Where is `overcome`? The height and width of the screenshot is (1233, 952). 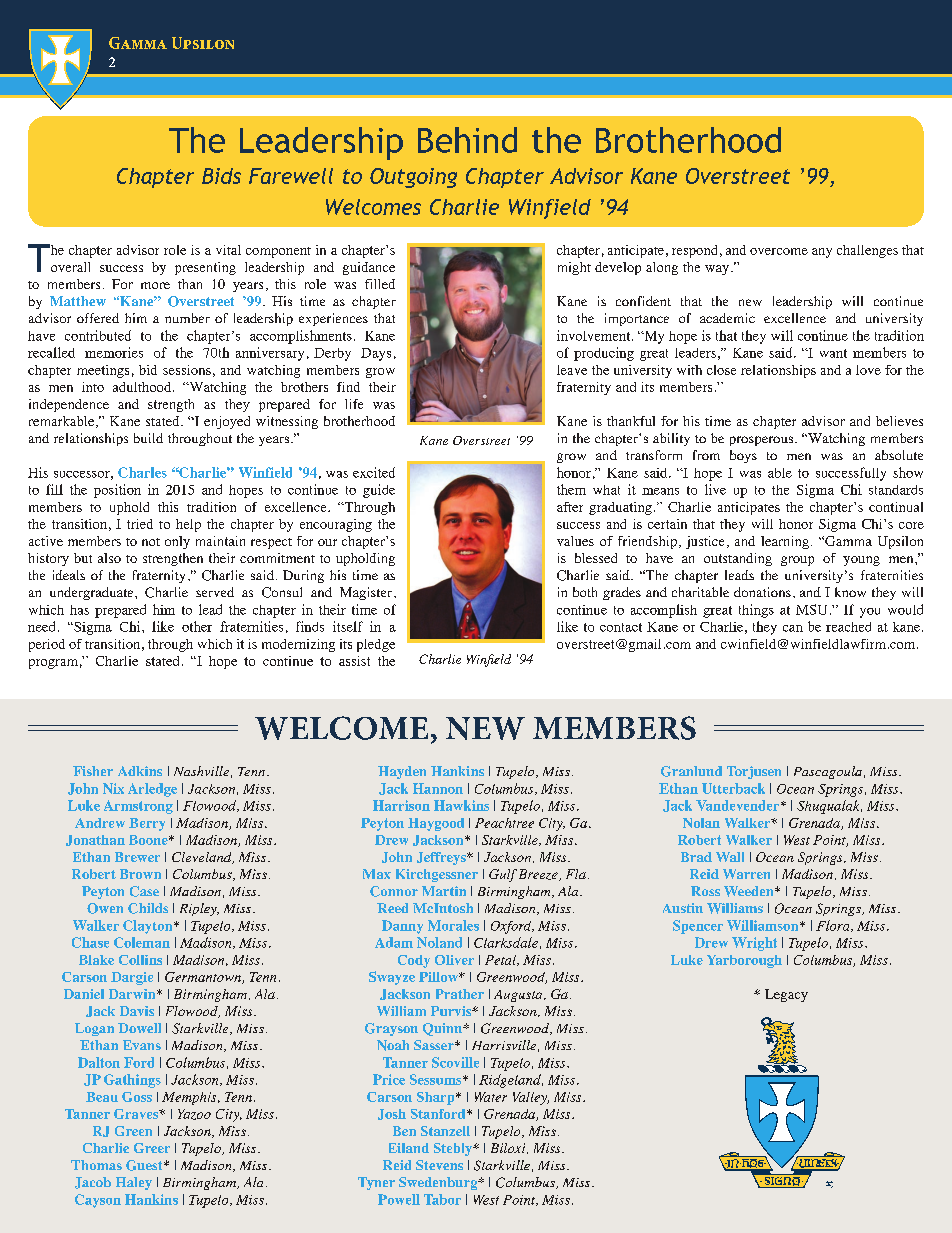
overcome is located at coordinates (779, 251).
